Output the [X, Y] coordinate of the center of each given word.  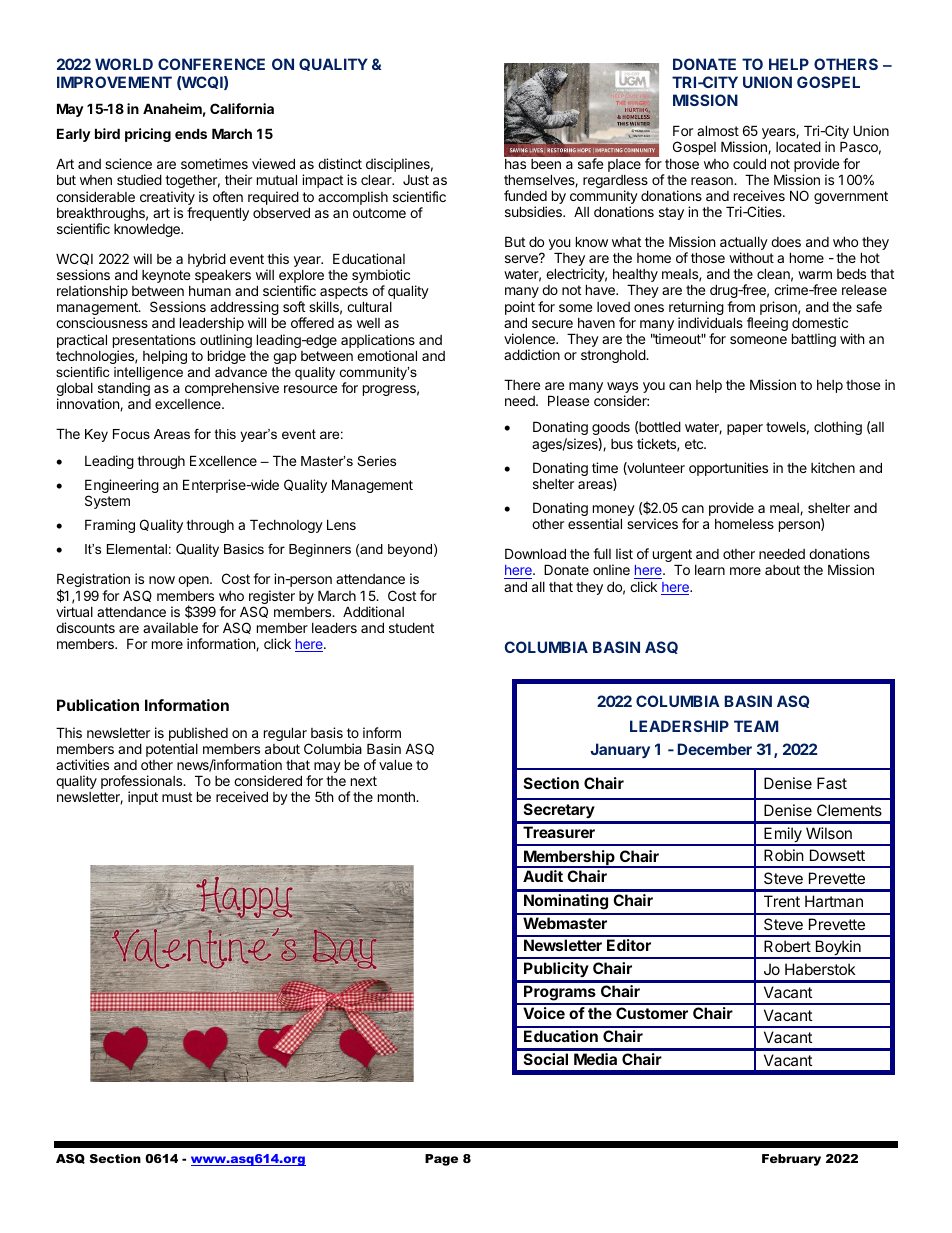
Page [441, 1160]
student [411, 627]
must [177, 797]
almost [718, 130]
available [170, 627]
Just [416, 180]
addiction [532, 354]
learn [710, 570]
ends [191, 133]
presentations [154, 341]
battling [814, 340]
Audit [543, 876]
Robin [784, 855]
